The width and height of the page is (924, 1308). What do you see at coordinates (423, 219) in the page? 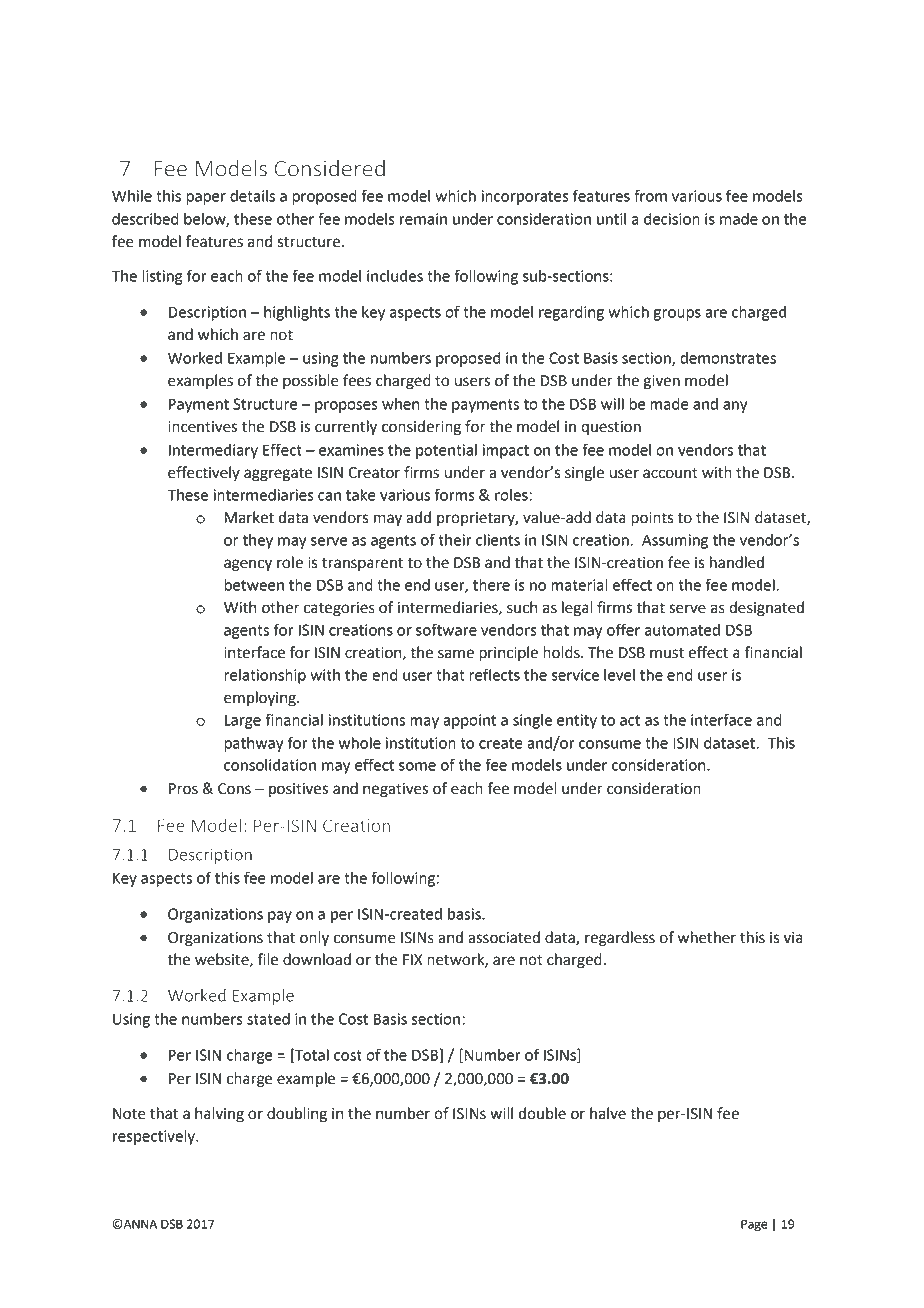
I see `remain` at bounding box center [423, 219].
